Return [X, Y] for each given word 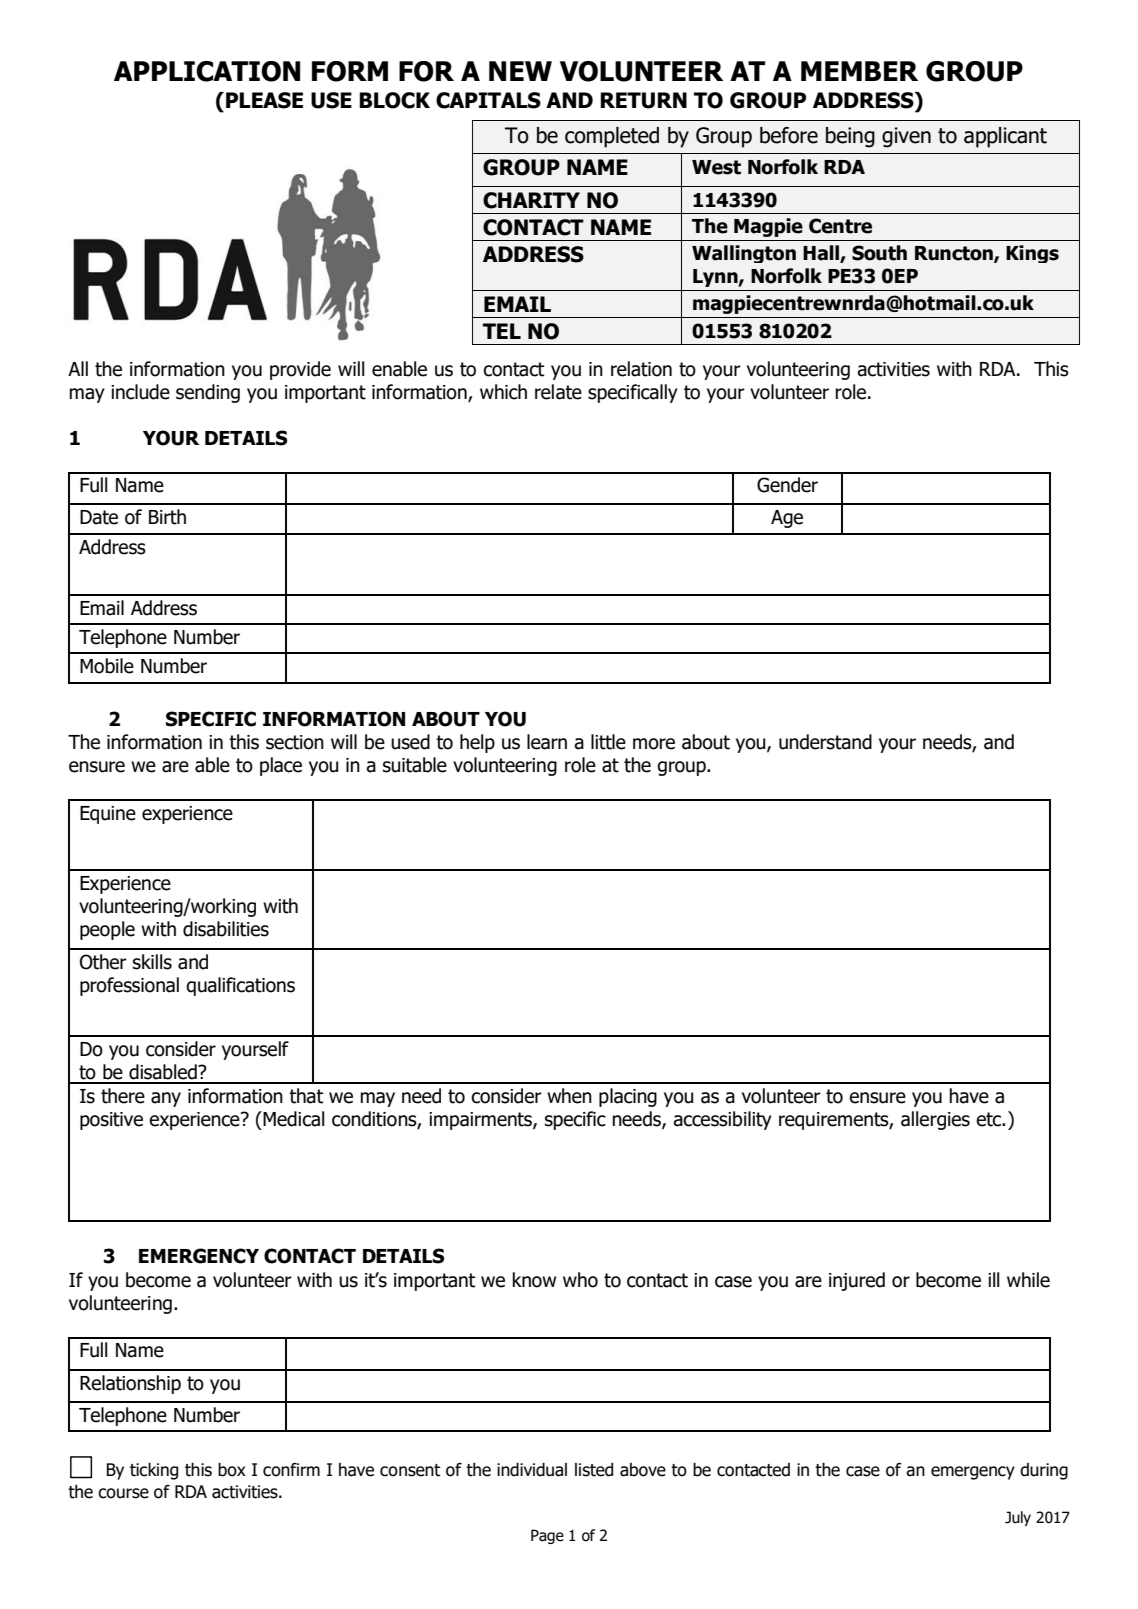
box [232, 1470]
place [281, 766]
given [906, 137]
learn [547, 742]
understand [825, 742]
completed [612, 137]
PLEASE [264, 100]
